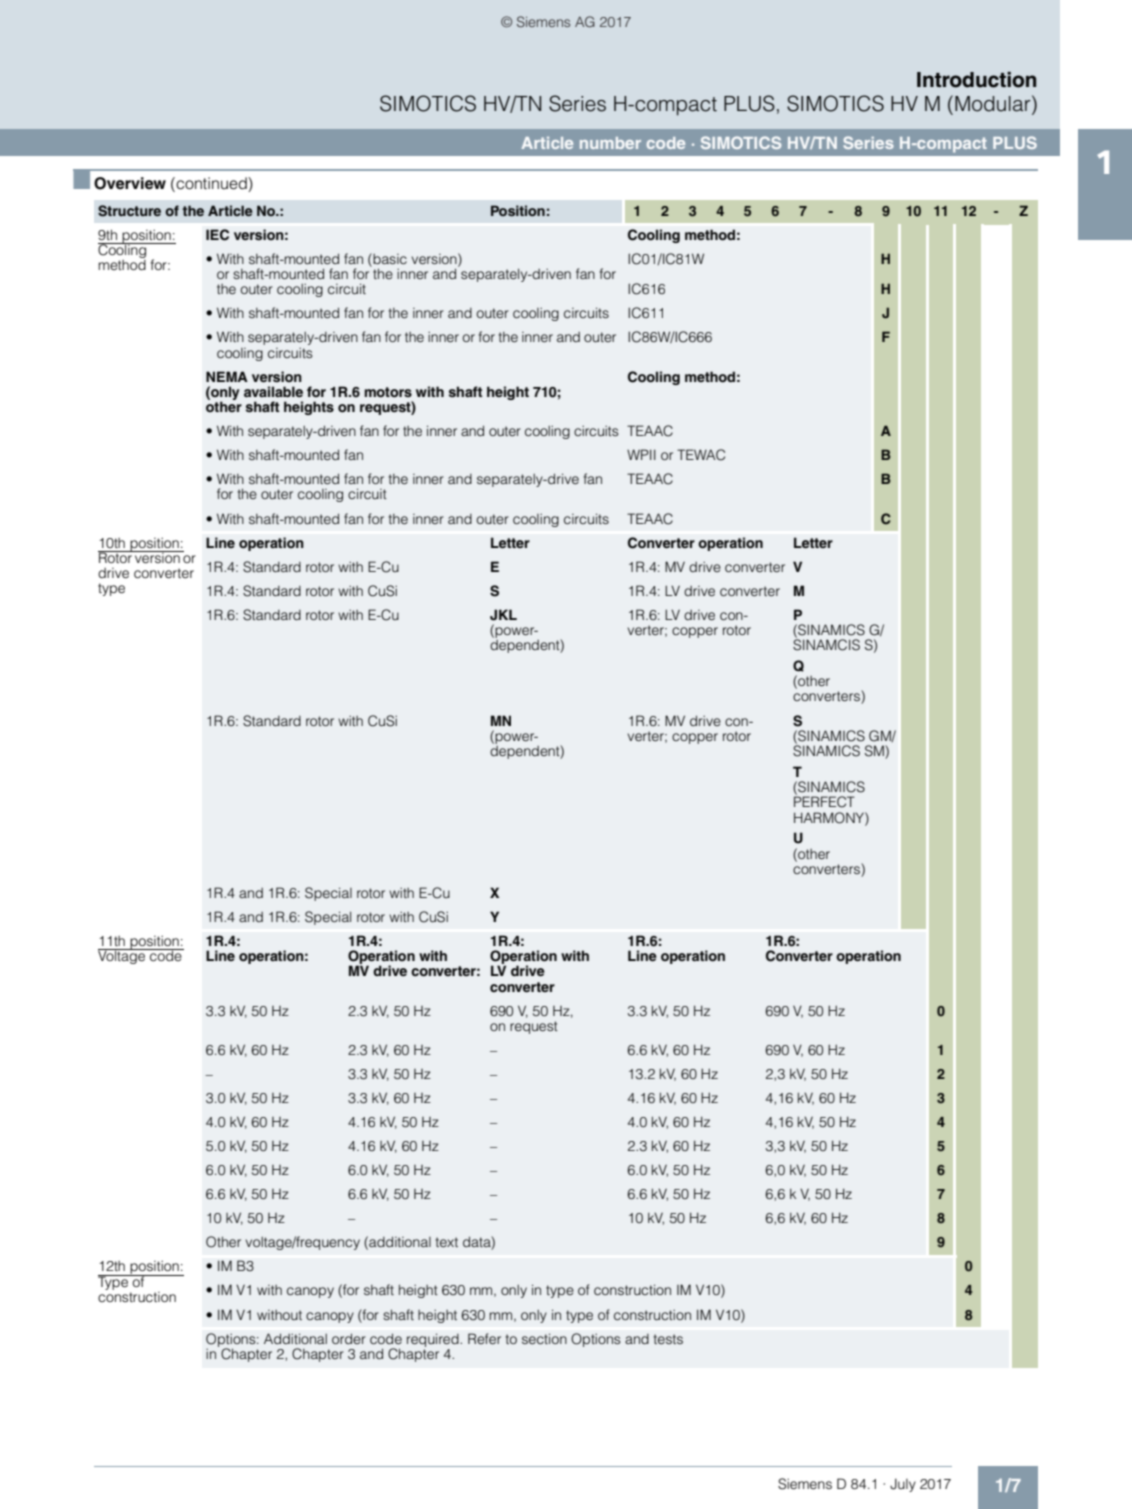 The width and height of the page is (1132, 1509). Describe the element at coordinates (976, 80) in the page. I see `Introduction` at that location.
